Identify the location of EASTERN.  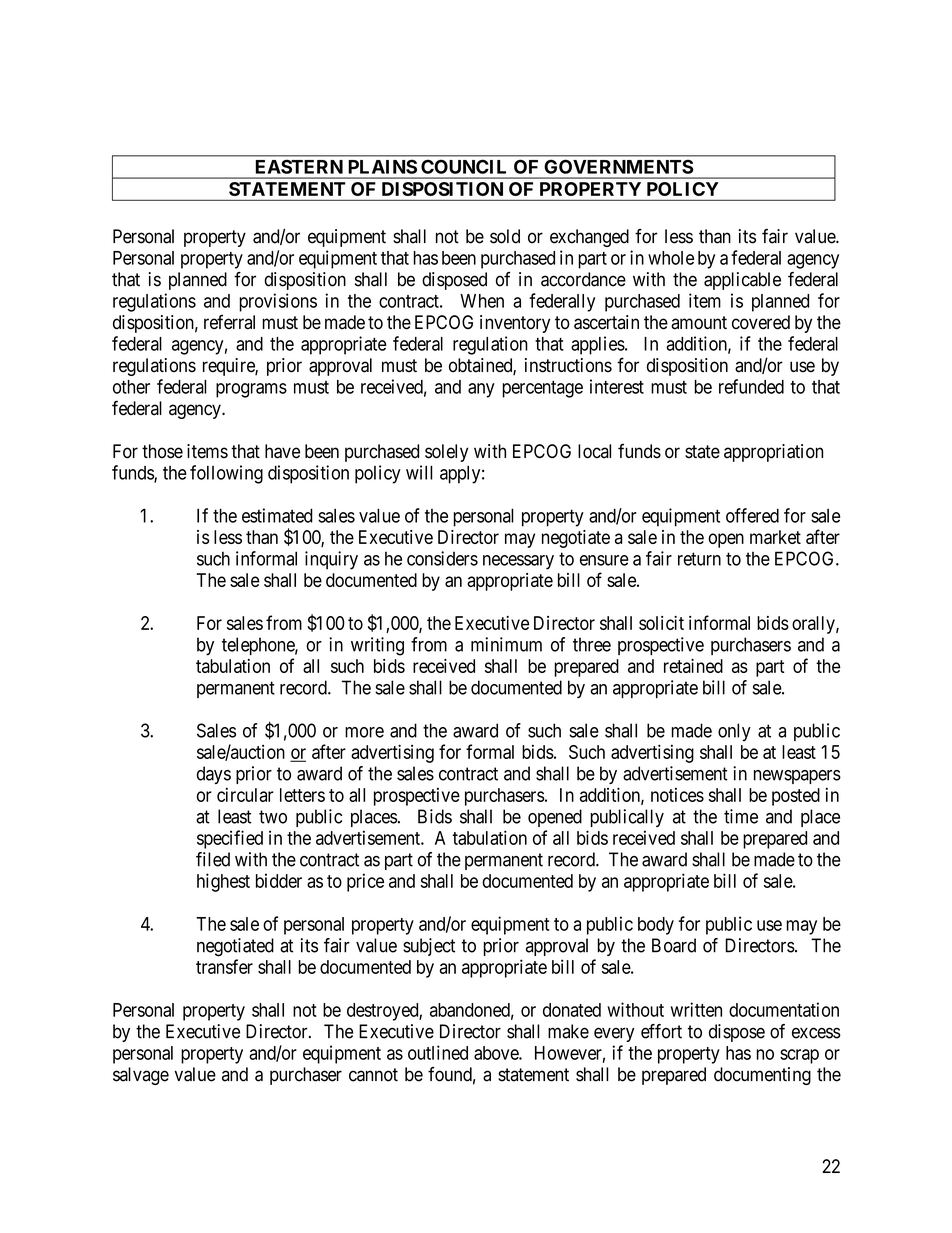
(299, 167).
